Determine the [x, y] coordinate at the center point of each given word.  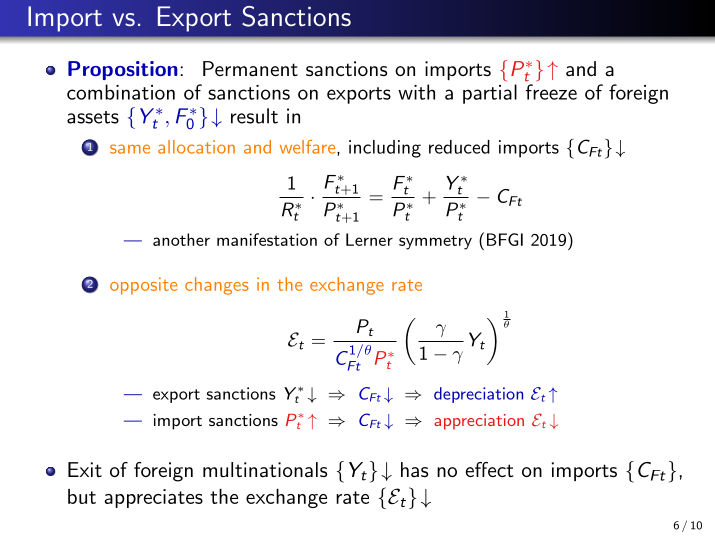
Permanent [250, 69]
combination [121, 92]
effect [489, 469]
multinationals [265, 470]
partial [490, 94]
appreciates [153, 498]
